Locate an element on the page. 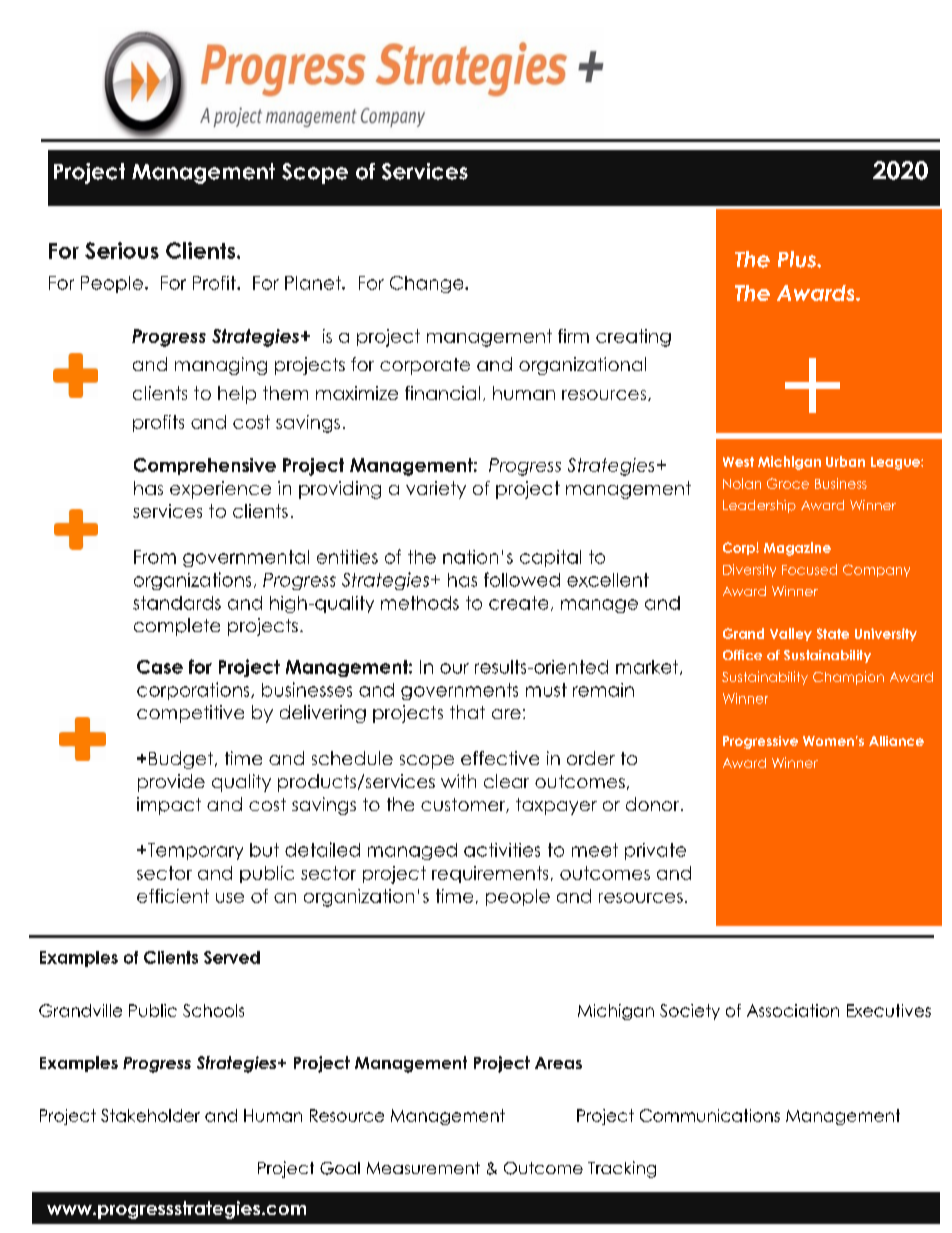  that is located at coordinates (467, 712).
